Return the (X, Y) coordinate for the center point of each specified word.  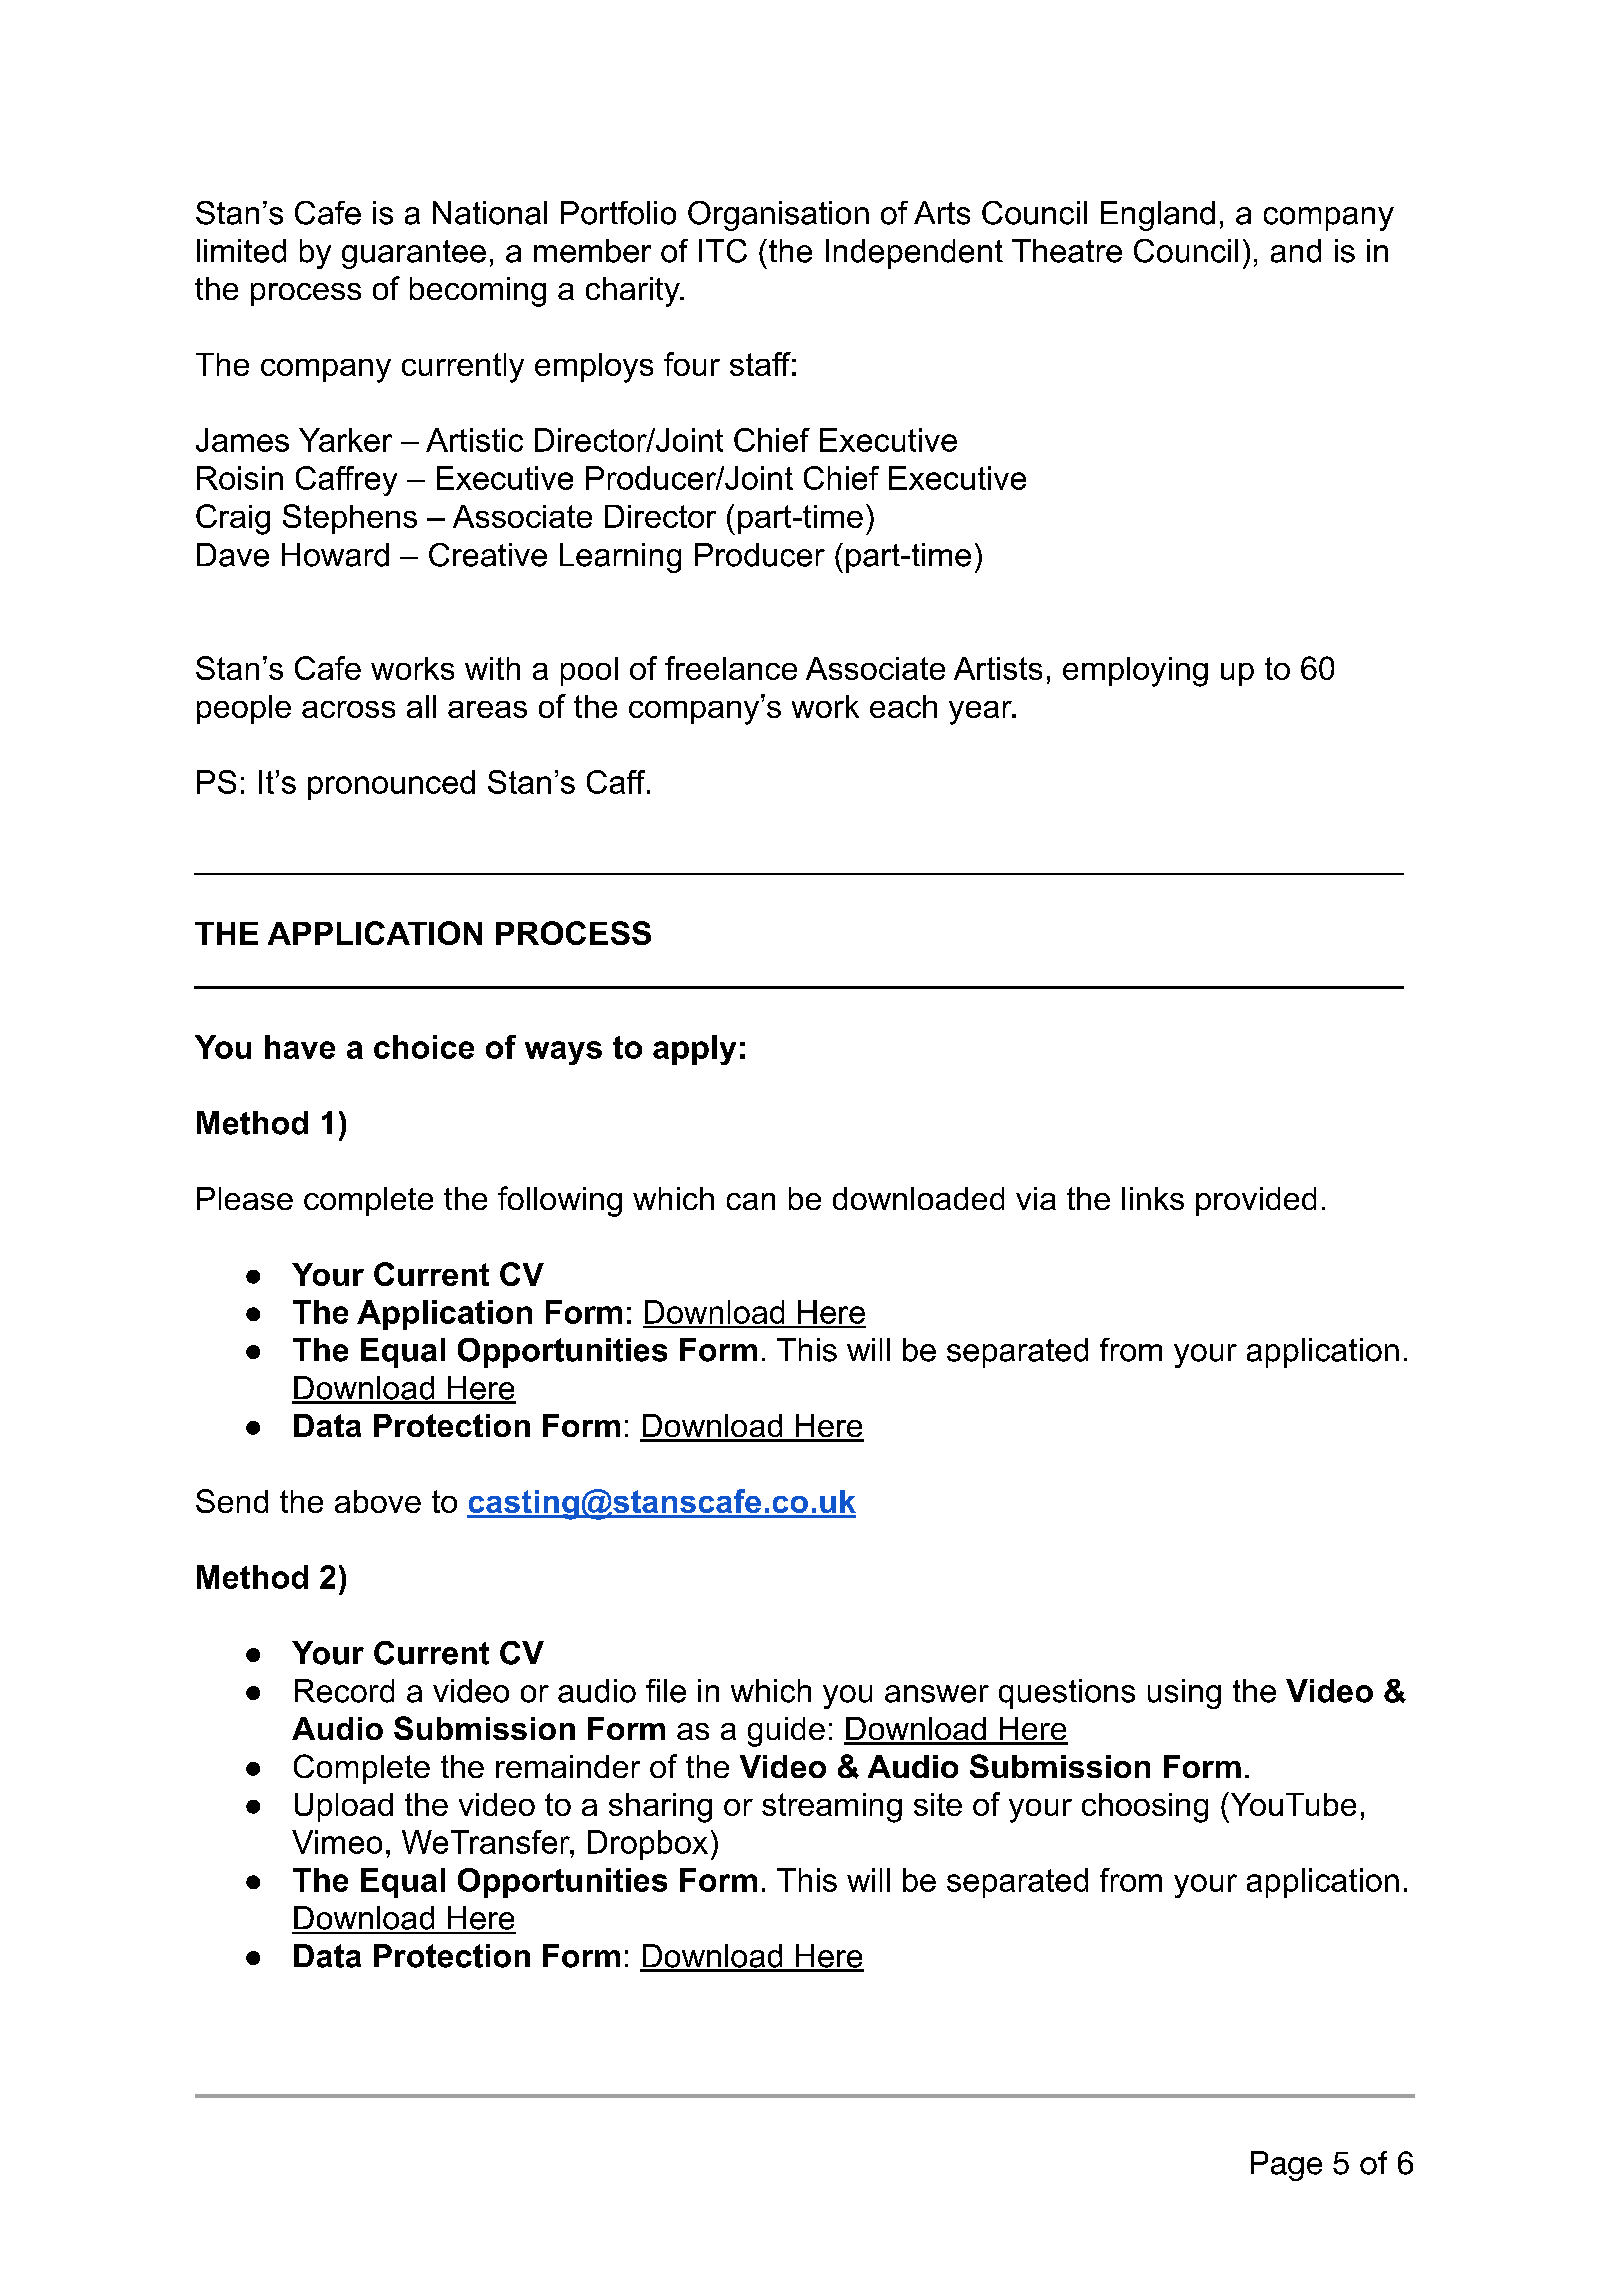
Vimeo (337, 1842)
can (751, 1201)
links (1153, 1198)
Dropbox (648, 1845)
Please (245, 1198)
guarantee (414, 254)
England (1158, 216)
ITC (723, 251)
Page (1286, 2166)
